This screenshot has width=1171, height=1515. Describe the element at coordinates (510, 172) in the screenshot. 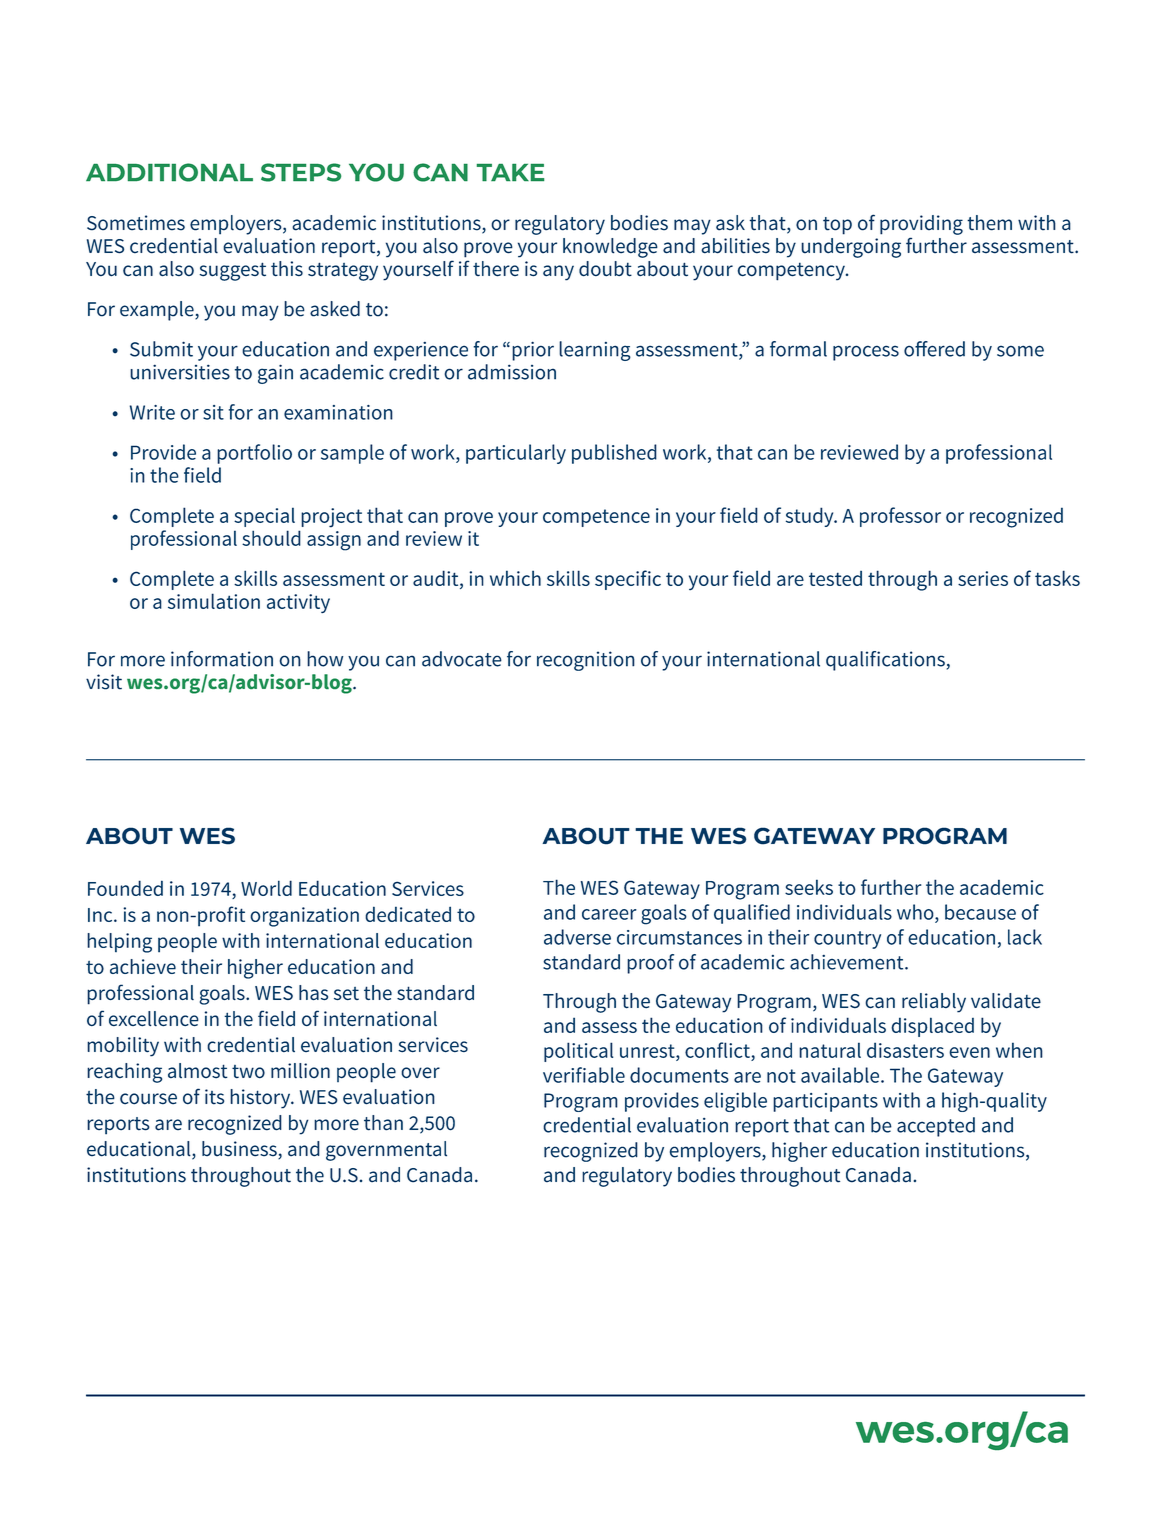

I see `TAKE` at that location.
